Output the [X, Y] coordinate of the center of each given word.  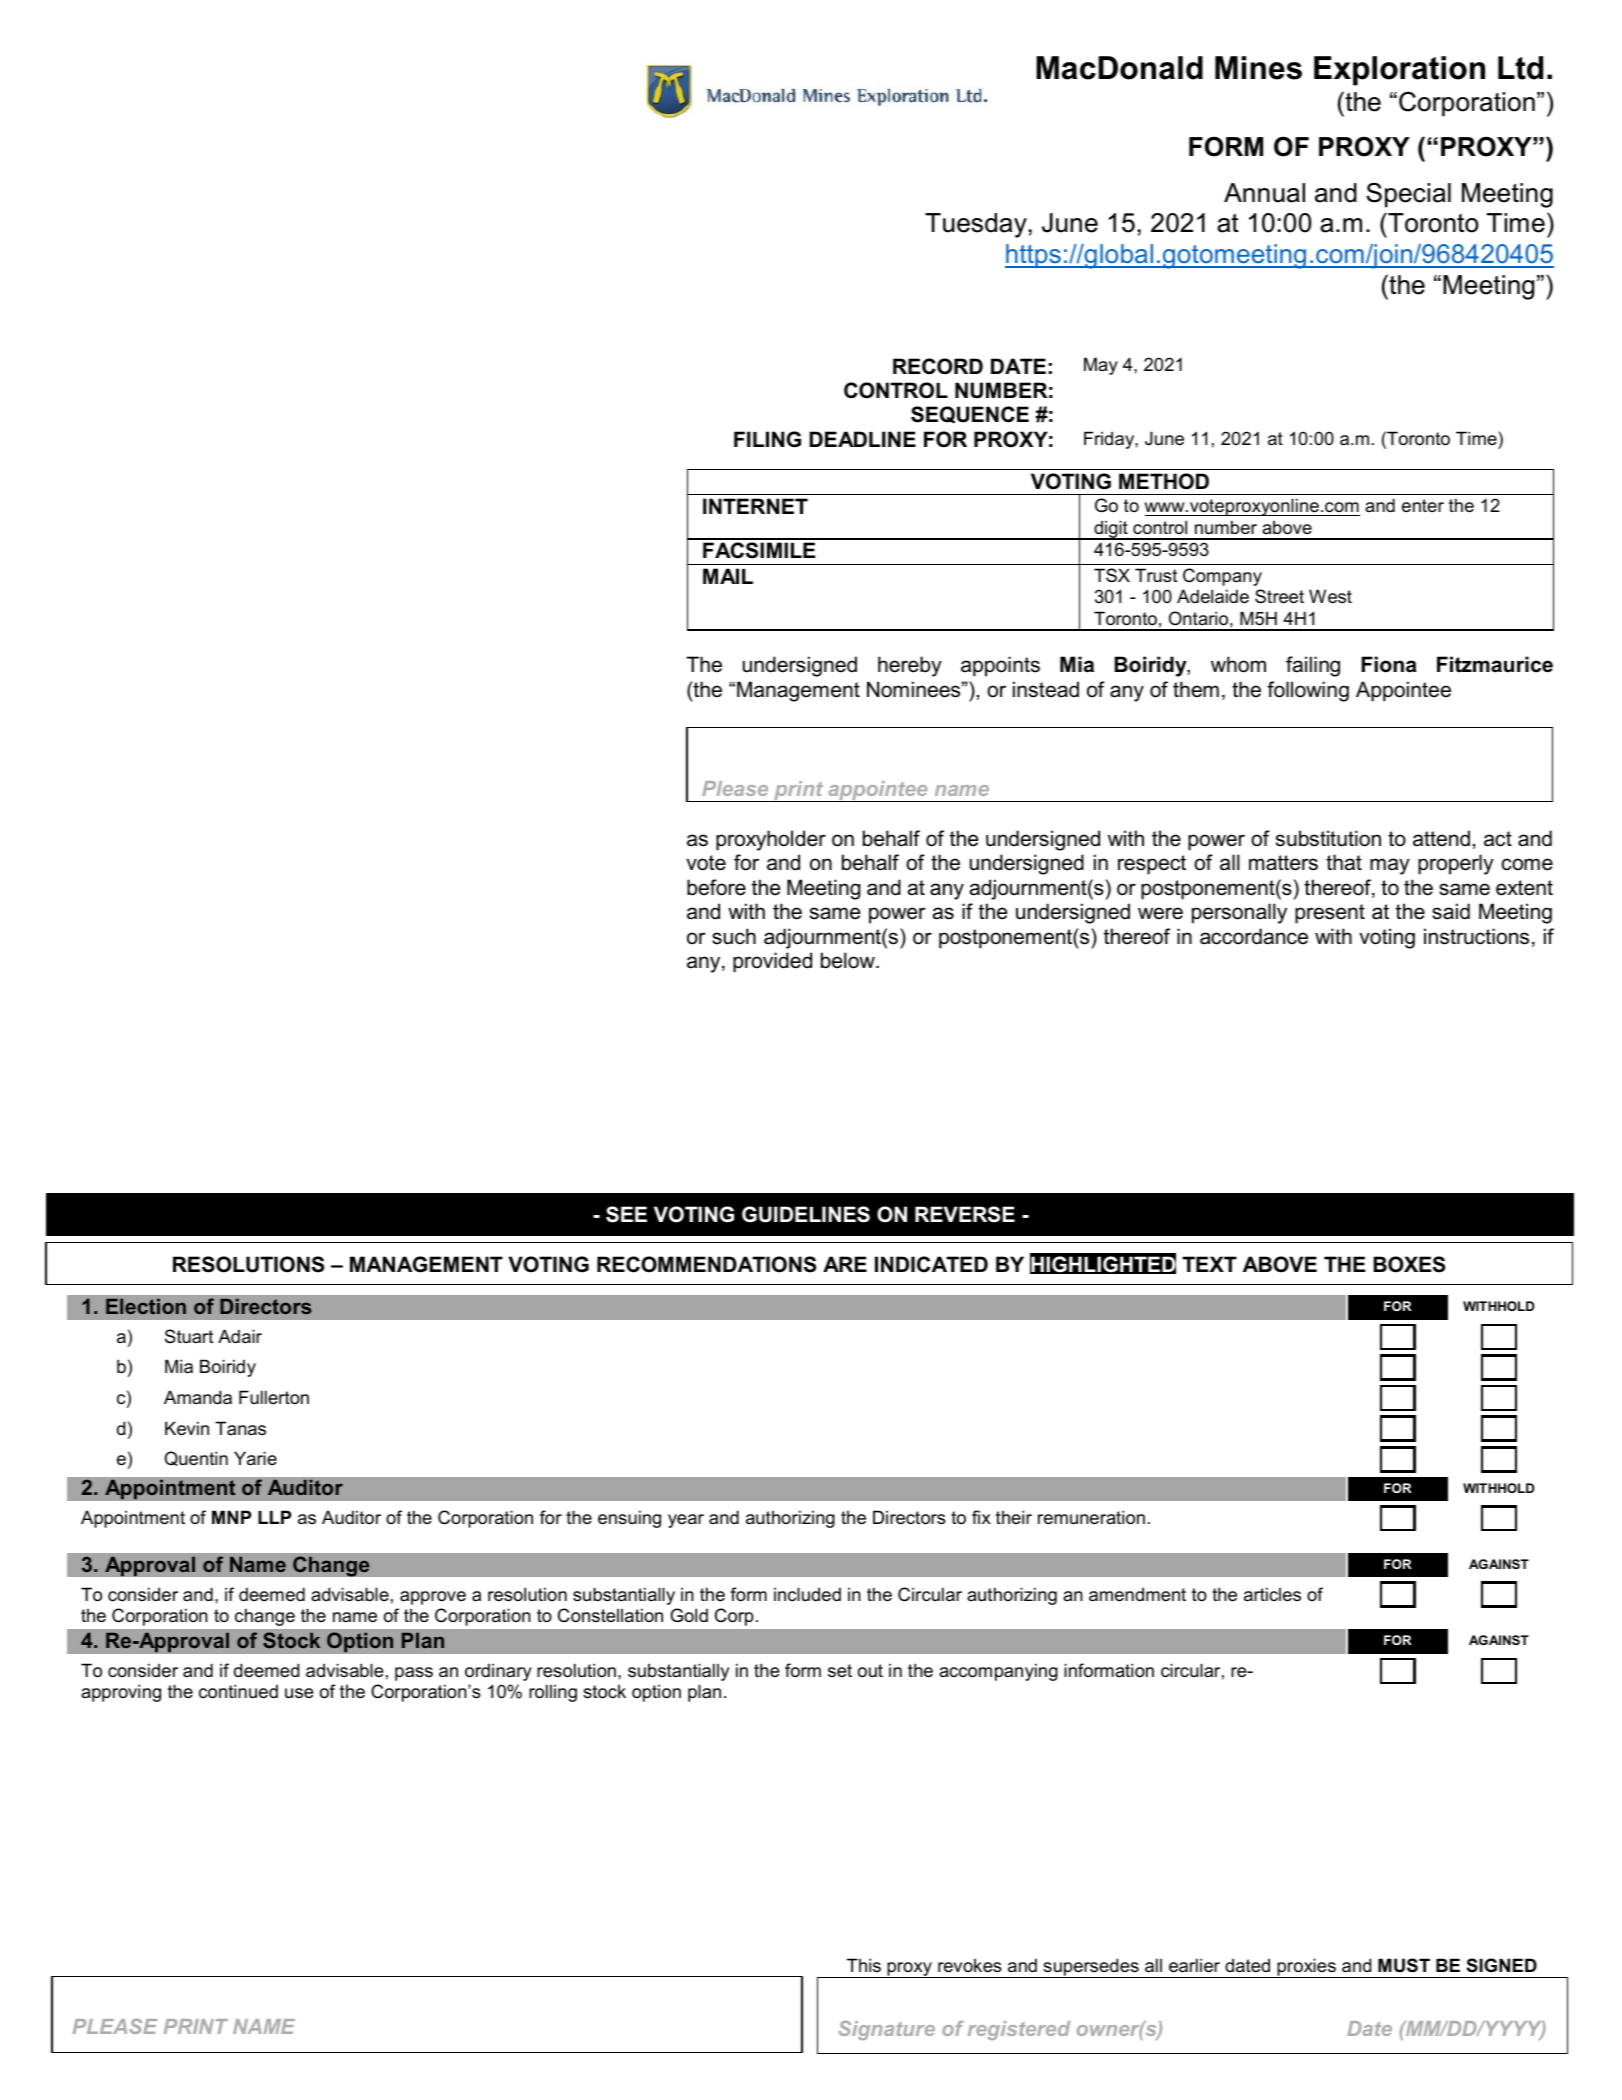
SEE [626, 1214]
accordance [1254, 936]
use [299, 1693]
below [849, 960]
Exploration [1399, 71]
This [864, 1965]
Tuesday [976, 225]
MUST [1404, 1965]
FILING [767, 439]
